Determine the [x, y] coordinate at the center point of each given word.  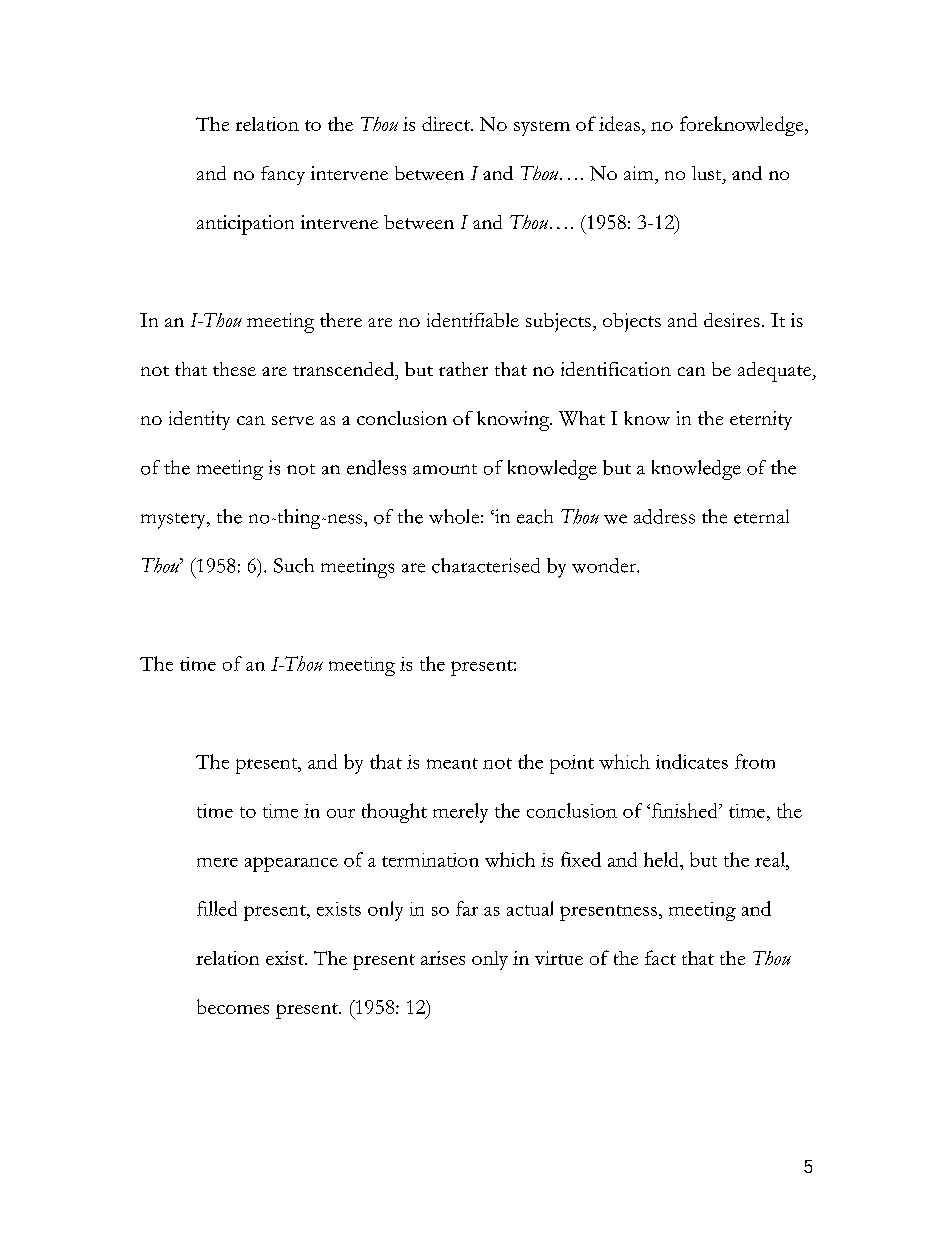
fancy [283, 175]
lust [708, 173]
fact [660, 957]
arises [443, 958]
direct [447, 123]
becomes [233, 1006]
